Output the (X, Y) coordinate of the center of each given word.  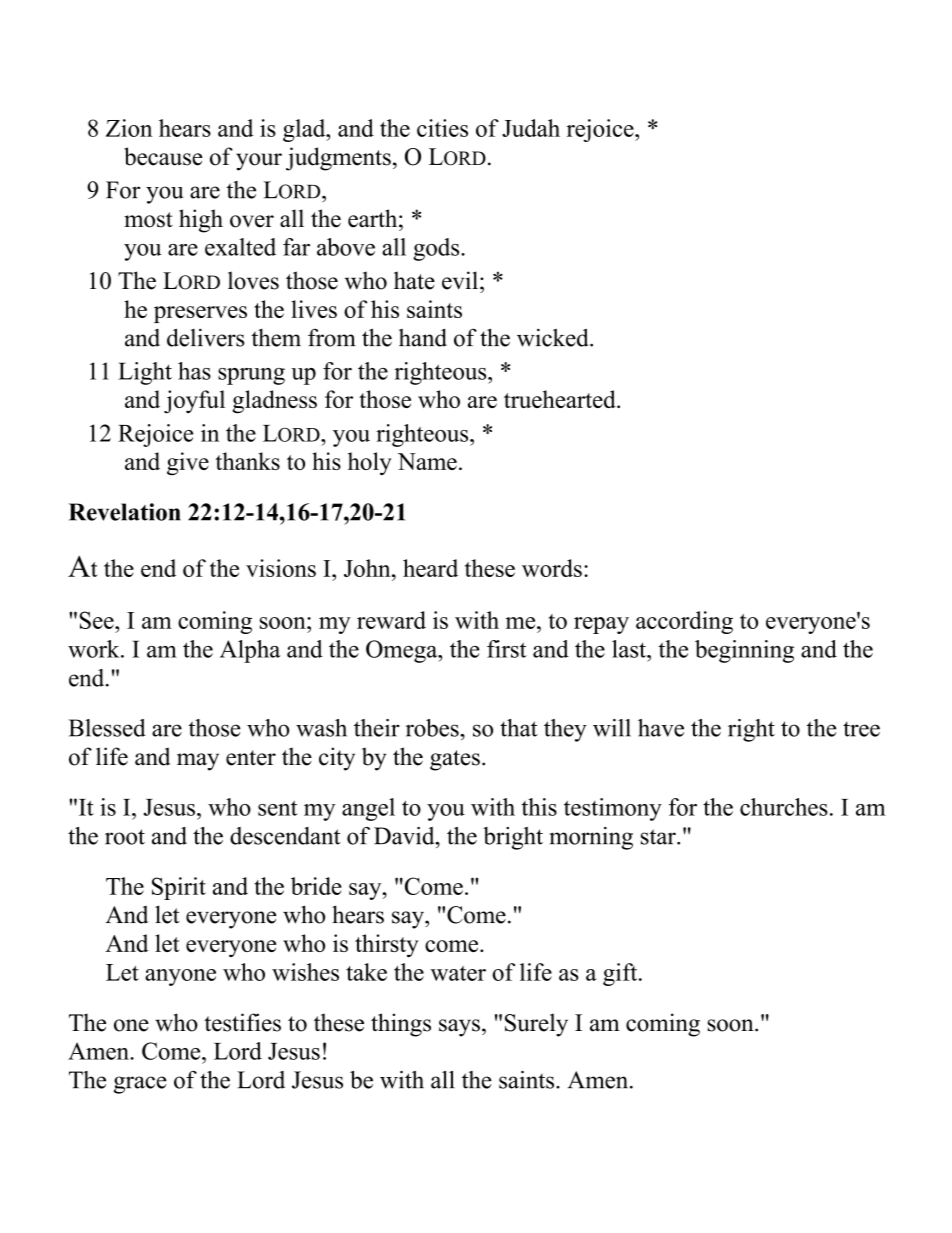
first (507, 649)
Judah (531, 128)
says (459, 1028)
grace (140, 1085)
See (98, 620)
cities (442, 128)
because (163, 156)
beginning (744, 651)
